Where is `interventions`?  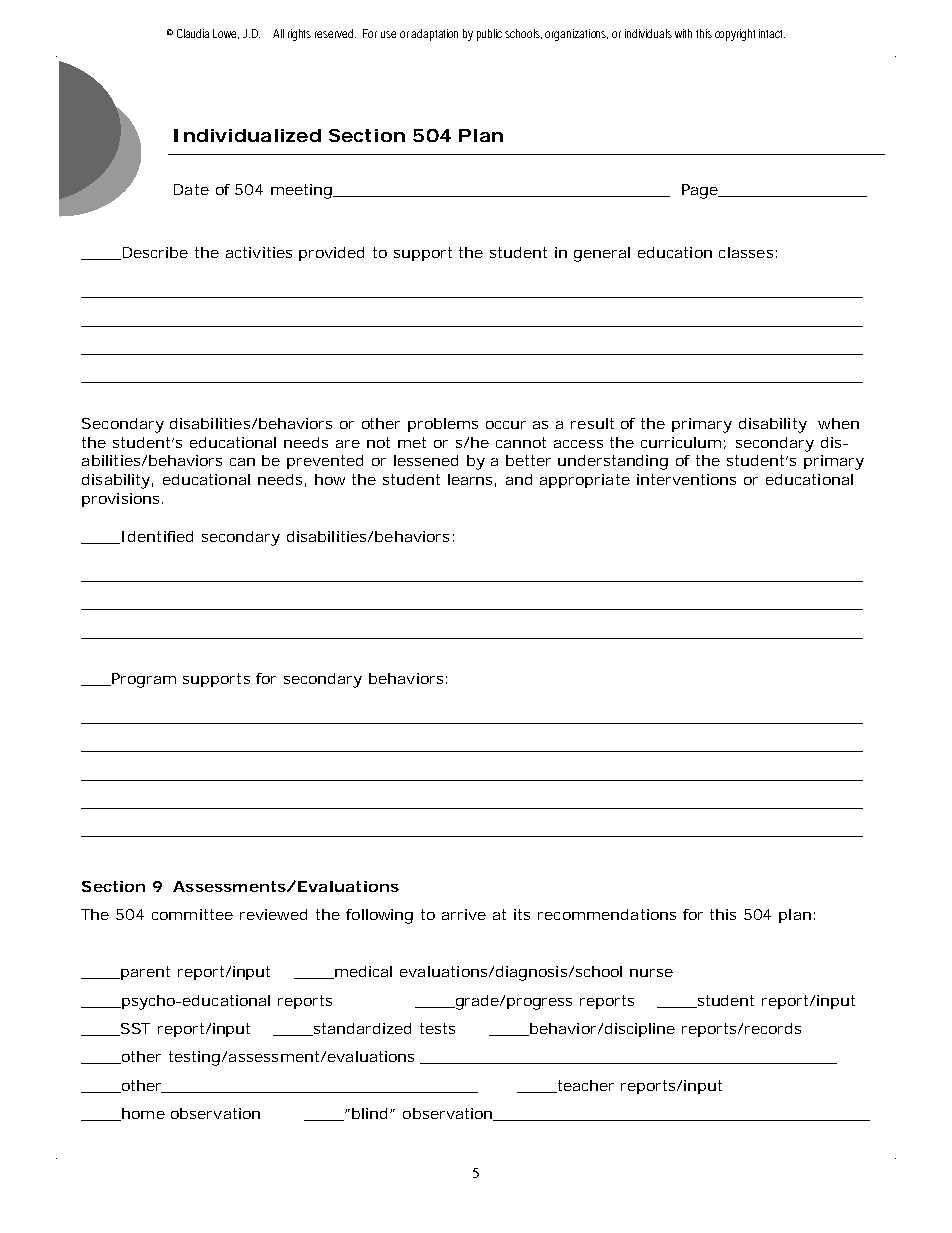
interventions is located at coordinates (686, 479).
